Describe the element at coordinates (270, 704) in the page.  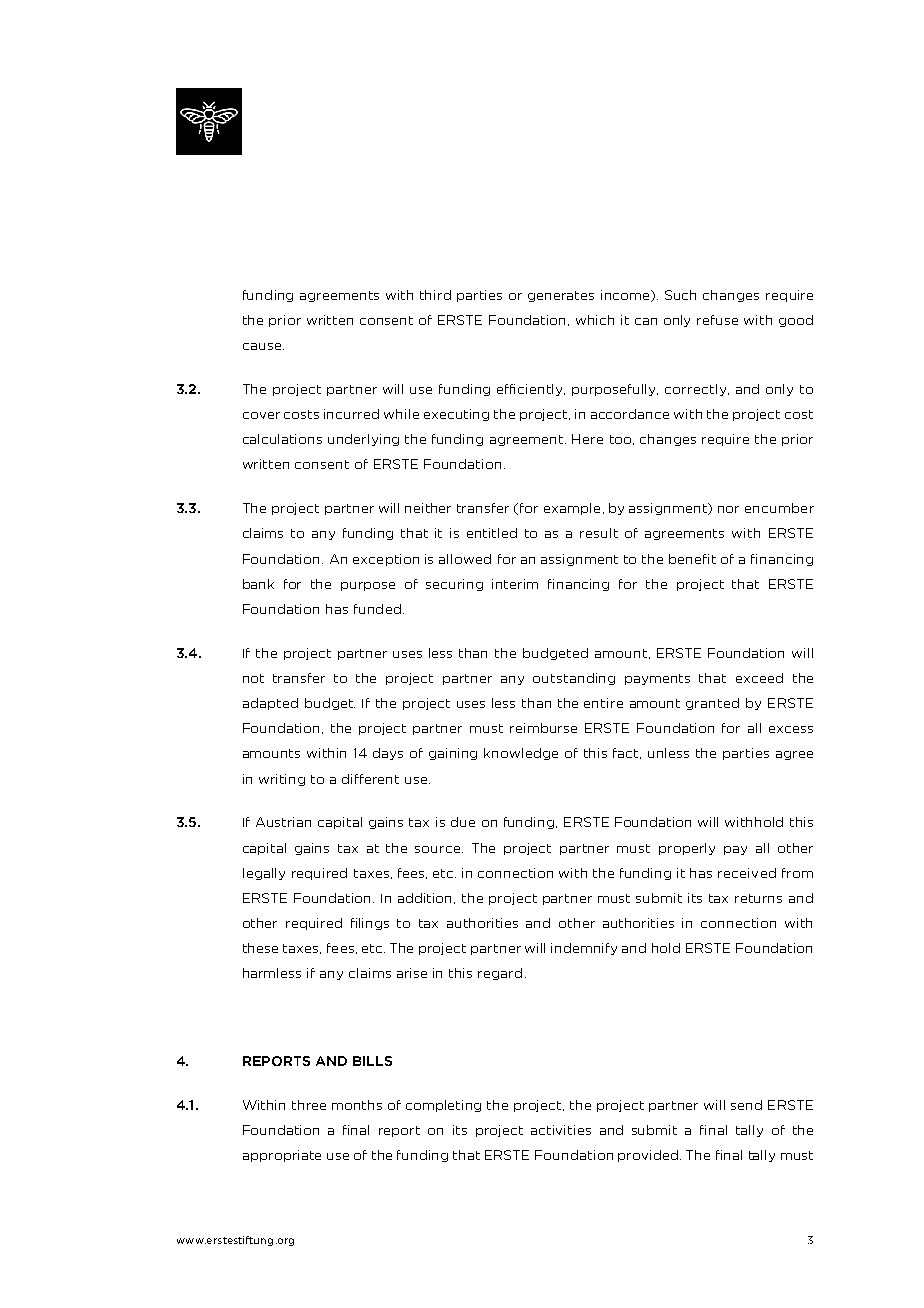
I see `adapted` at that location.
